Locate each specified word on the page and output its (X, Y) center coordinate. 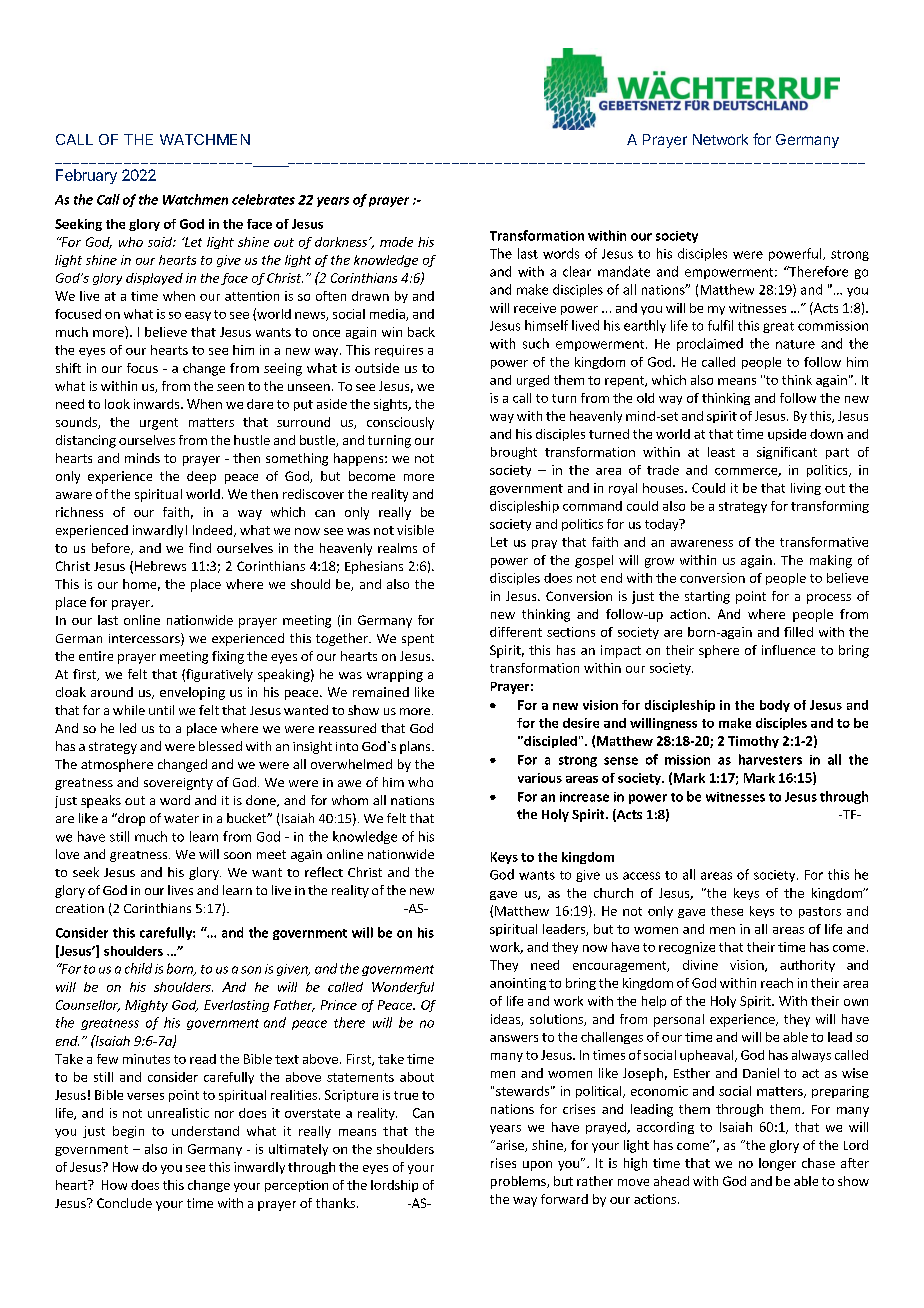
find (200, 548)
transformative (824, 542)
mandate (624, 271)
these (727, 911)
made (396, 242)
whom (350, 800)
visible (415, 530)
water (181, 818)
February (86, 176)
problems (519, 1182)
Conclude (124, 1203)
